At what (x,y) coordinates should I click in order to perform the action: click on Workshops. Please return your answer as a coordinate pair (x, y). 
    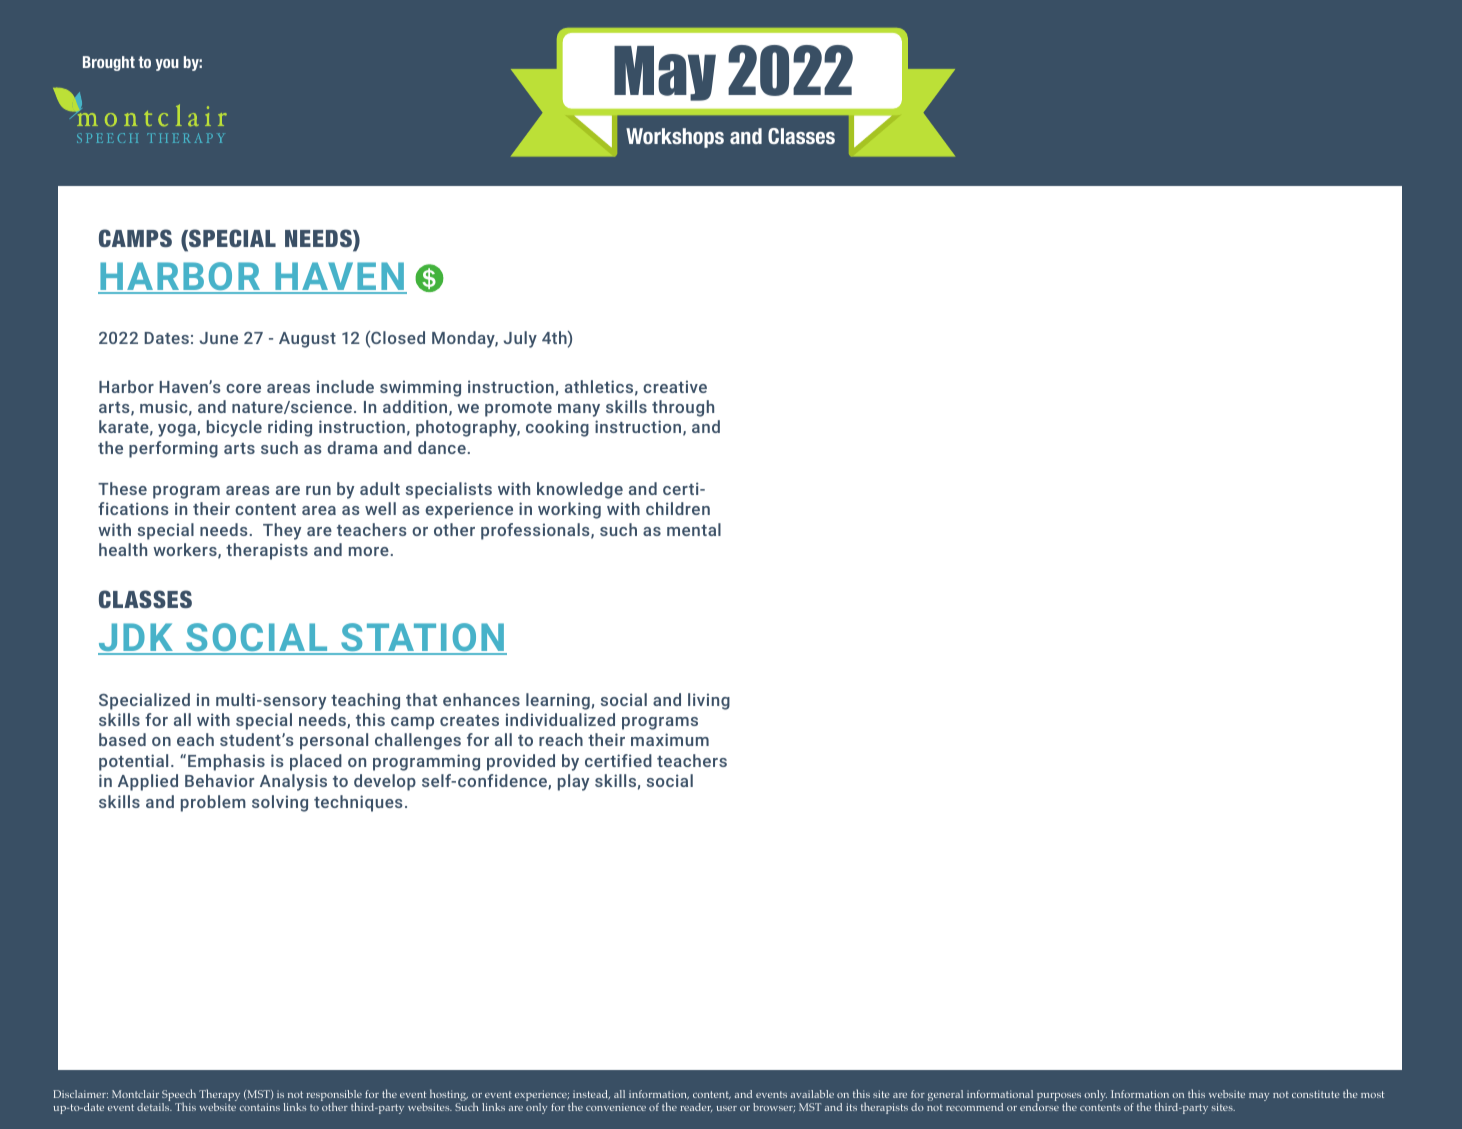
    Looking at the image, I should click on (675, 138).
